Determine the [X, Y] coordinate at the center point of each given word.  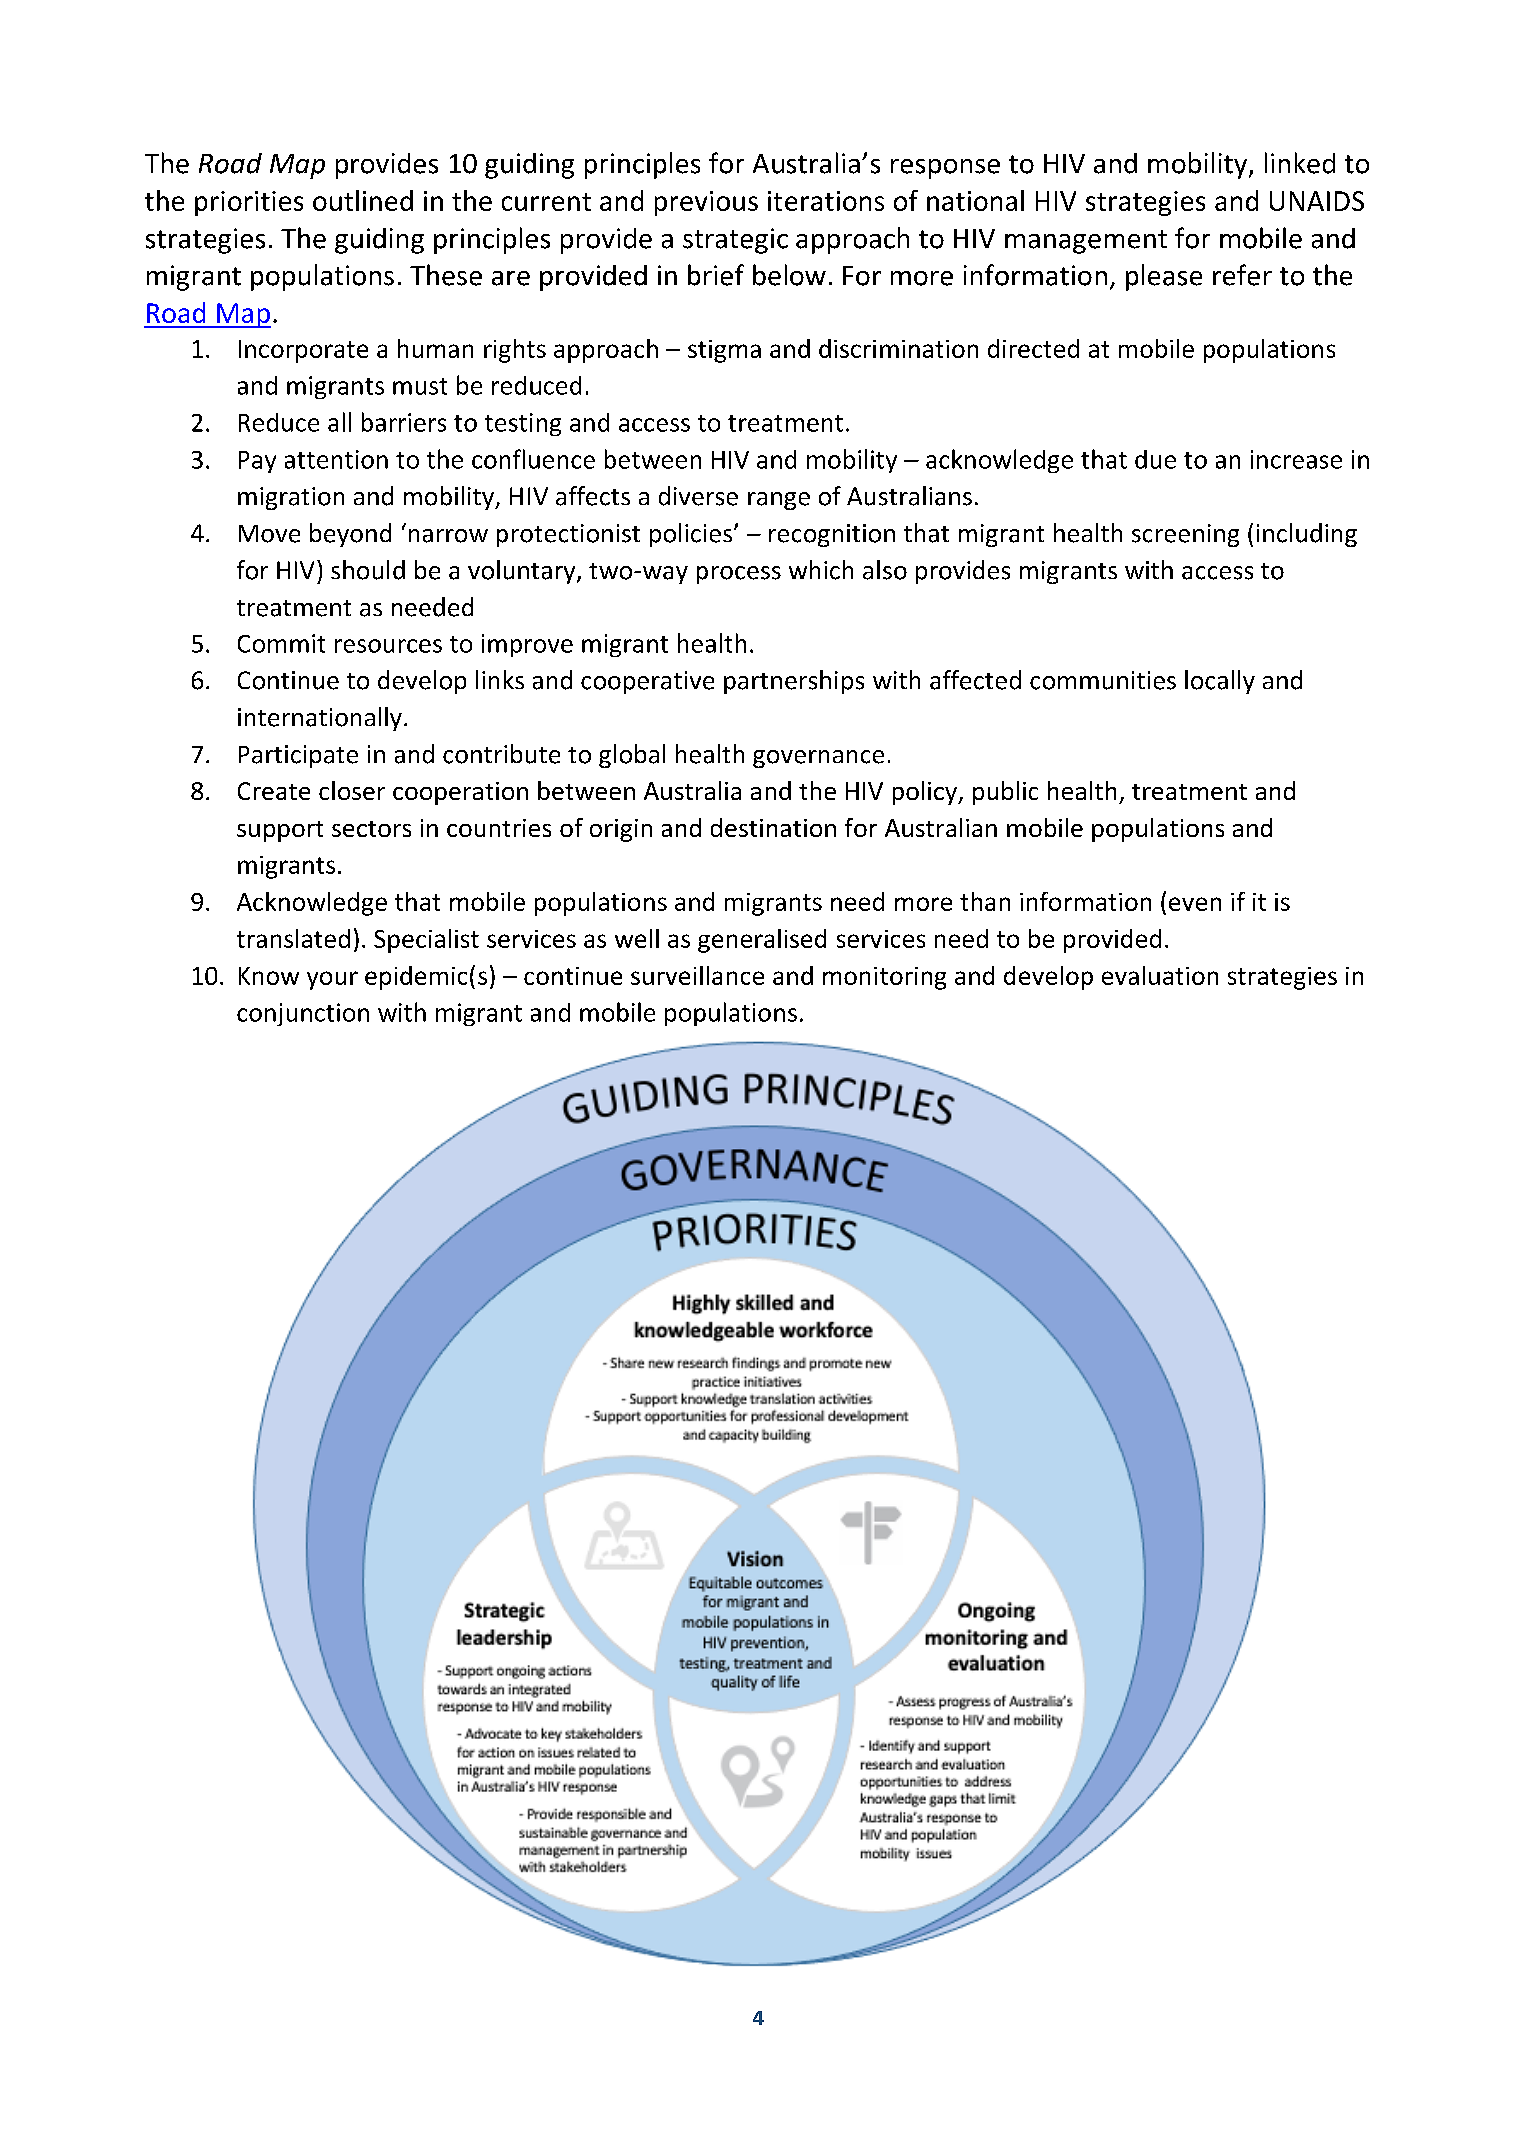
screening [1185, 535]
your [332, 980]
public [1005, 793]
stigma [724, 351]
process [739, 575]
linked [1300, 163]
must [420, 386]
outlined [363, 200]
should [368, 570]
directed [1033, 348]
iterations [826, 201]
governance [818, 759]
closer [352, 790]
